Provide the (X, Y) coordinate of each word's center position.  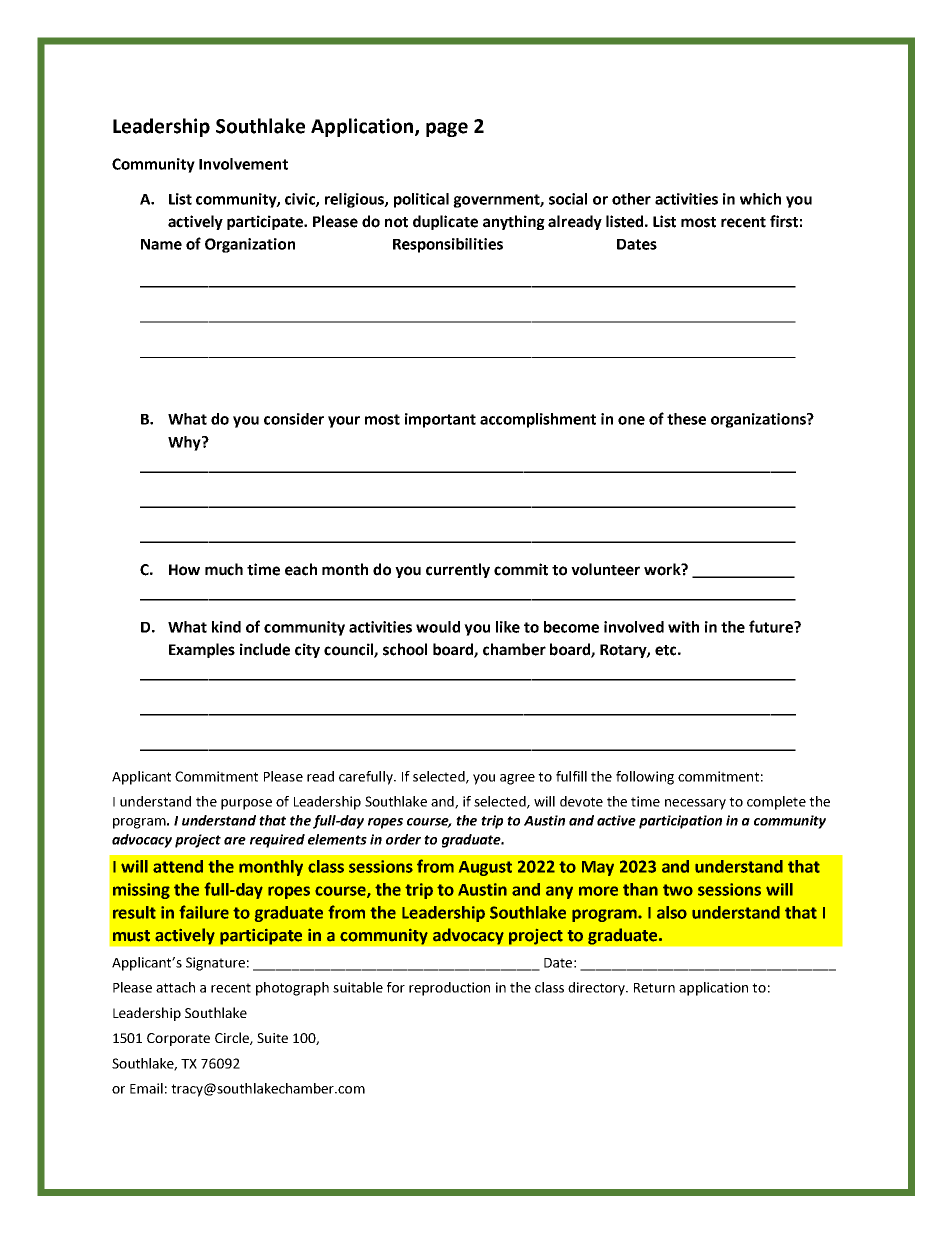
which (760, 199)
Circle (233, 1038)
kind (226, 627)
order (403, 839)
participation (680, 822)
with (683, 627)
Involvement (243, 164)
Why (185, 443)
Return (654, 988)
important (440, 420)
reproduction (449, 989)
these (686, 419)
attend (178, 866)
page (447, 129)
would (438, 627)
